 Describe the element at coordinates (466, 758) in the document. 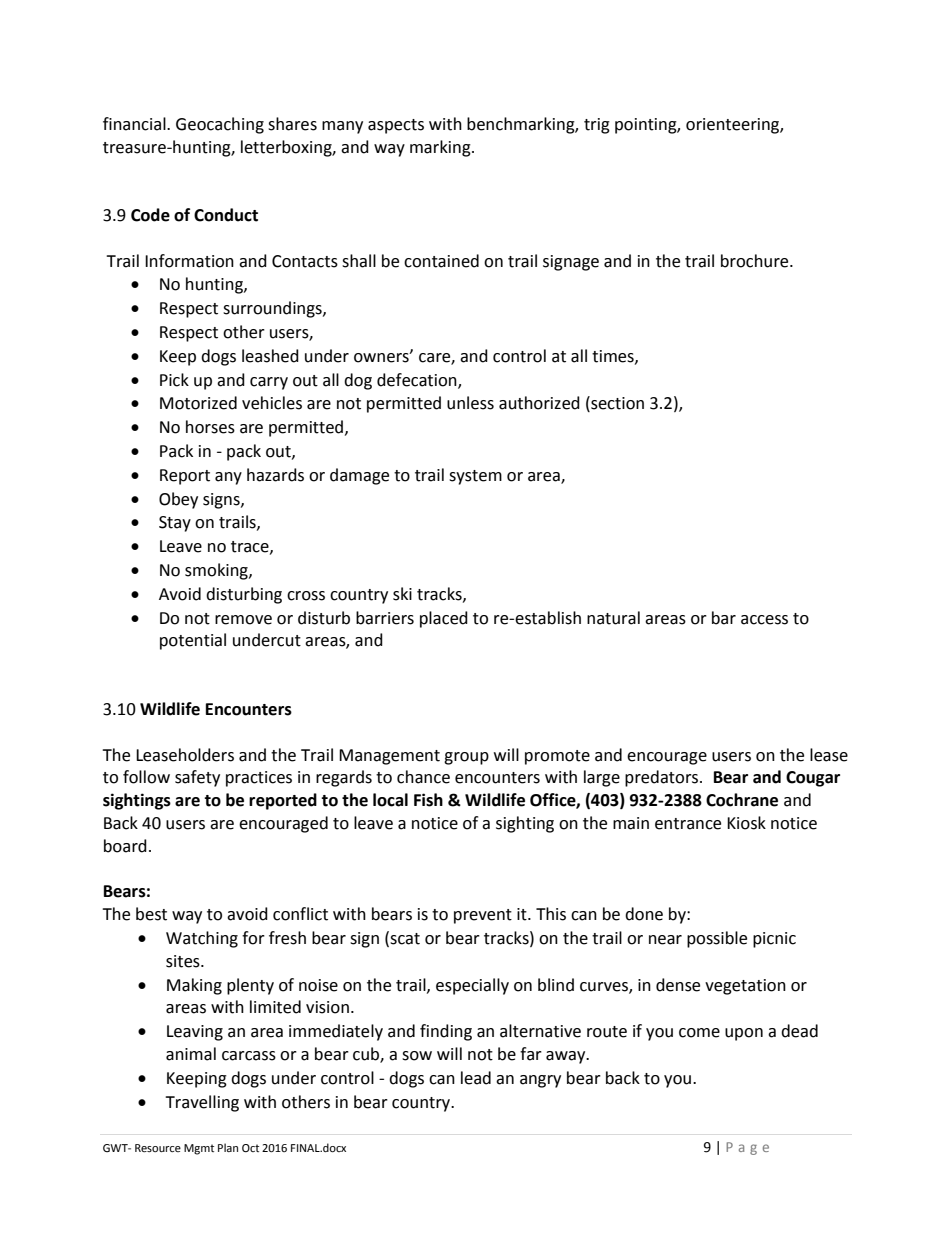

I see `group` at that location.
